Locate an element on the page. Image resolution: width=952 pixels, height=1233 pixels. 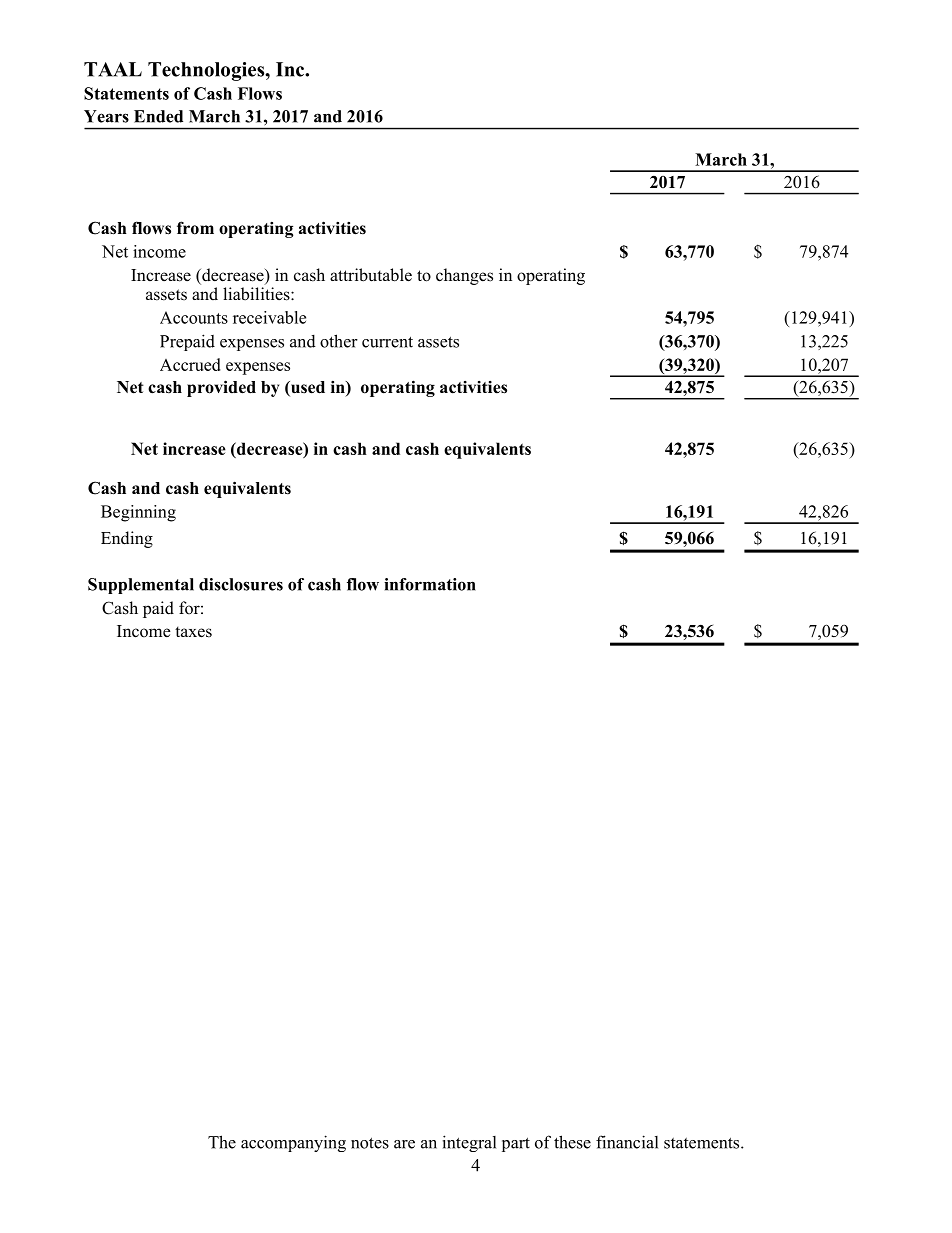
accompanying is located at coordinates (293, 1143).
